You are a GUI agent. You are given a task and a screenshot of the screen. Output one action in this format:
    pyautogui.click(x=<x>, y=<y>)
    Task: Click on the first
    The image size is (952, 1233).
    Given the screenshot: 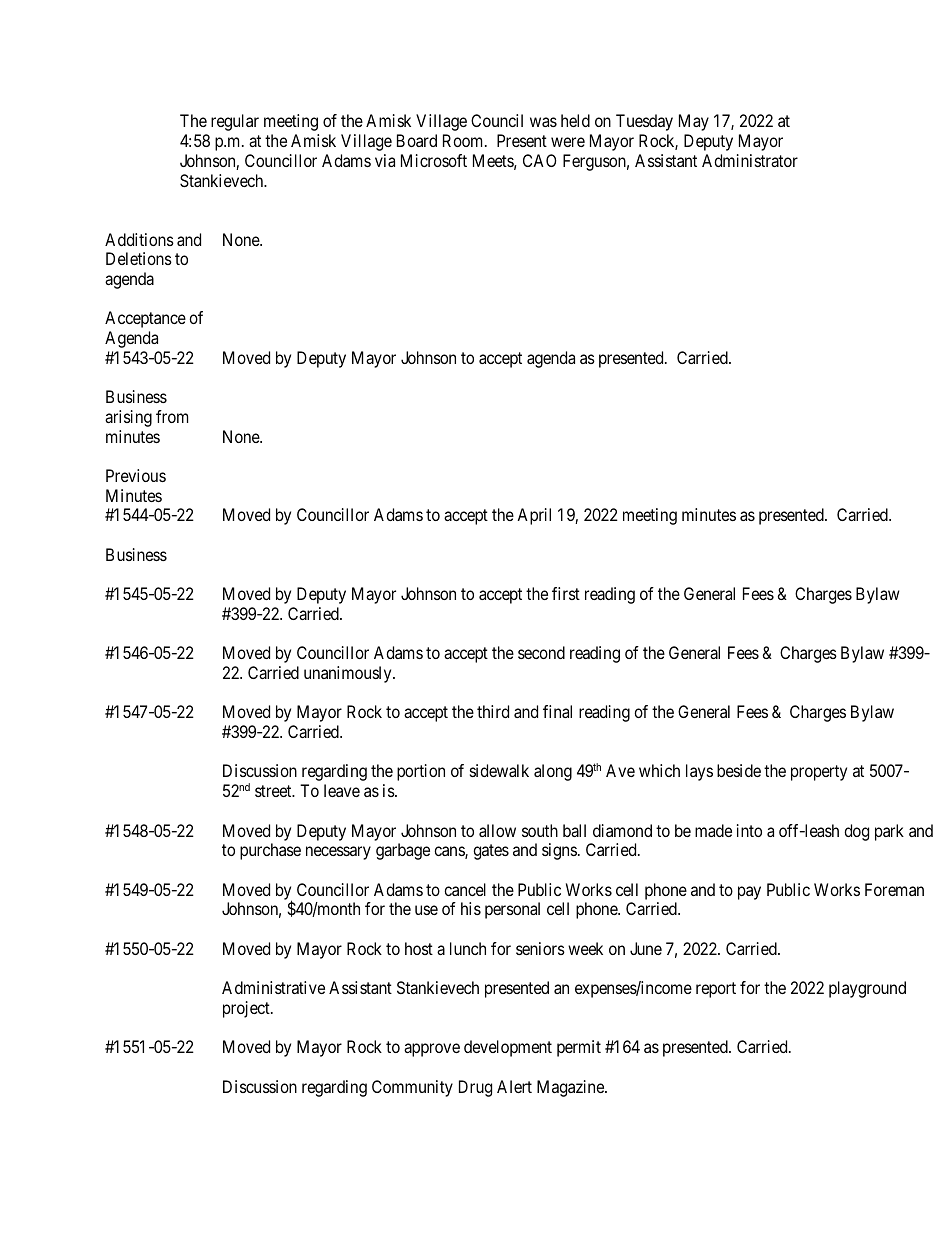 What is the action you would take?
    pyautogui.click(x=566, y=593)
